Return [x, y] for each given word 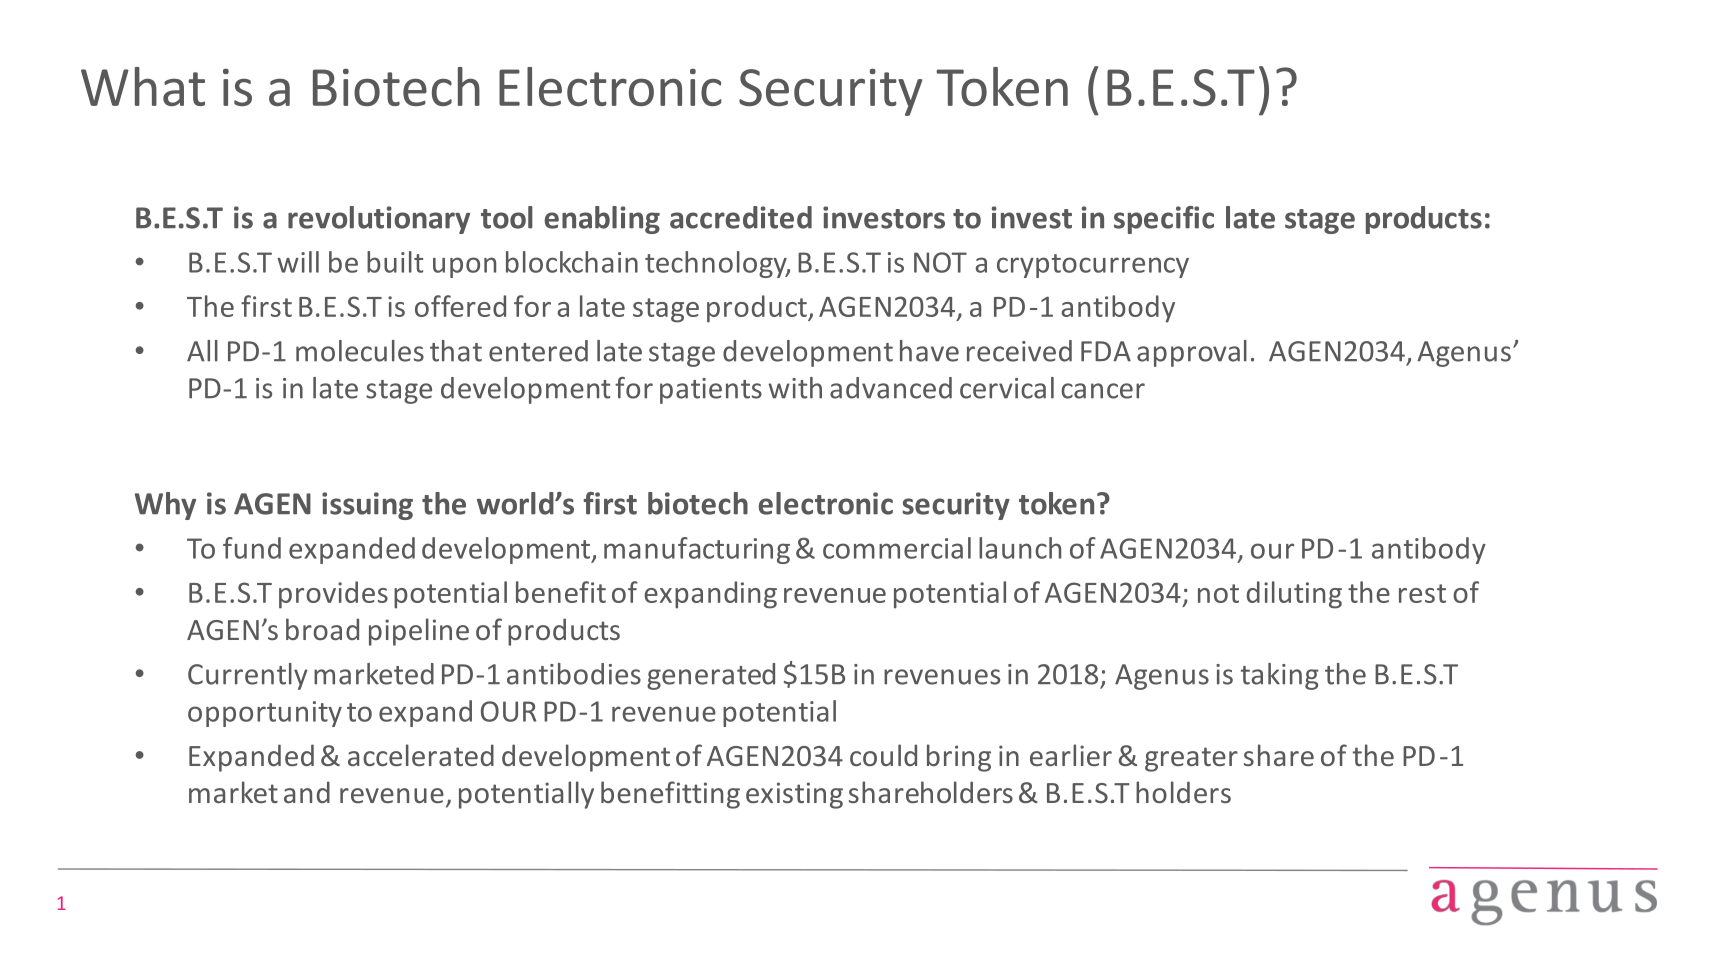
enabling [602, 220]
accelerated [421, 755]
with [795, 388]
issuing [367, 506]
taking [1280, 676]
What [143, 86]
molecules [360, 351]
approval [1192, 353]
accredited [741, 217]
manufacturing [697, 550]
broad [322, 629]
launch [1020, 548]
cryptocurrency [1093, 266]
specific [1164, 220]
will [298, 262]
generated [711, 676]
